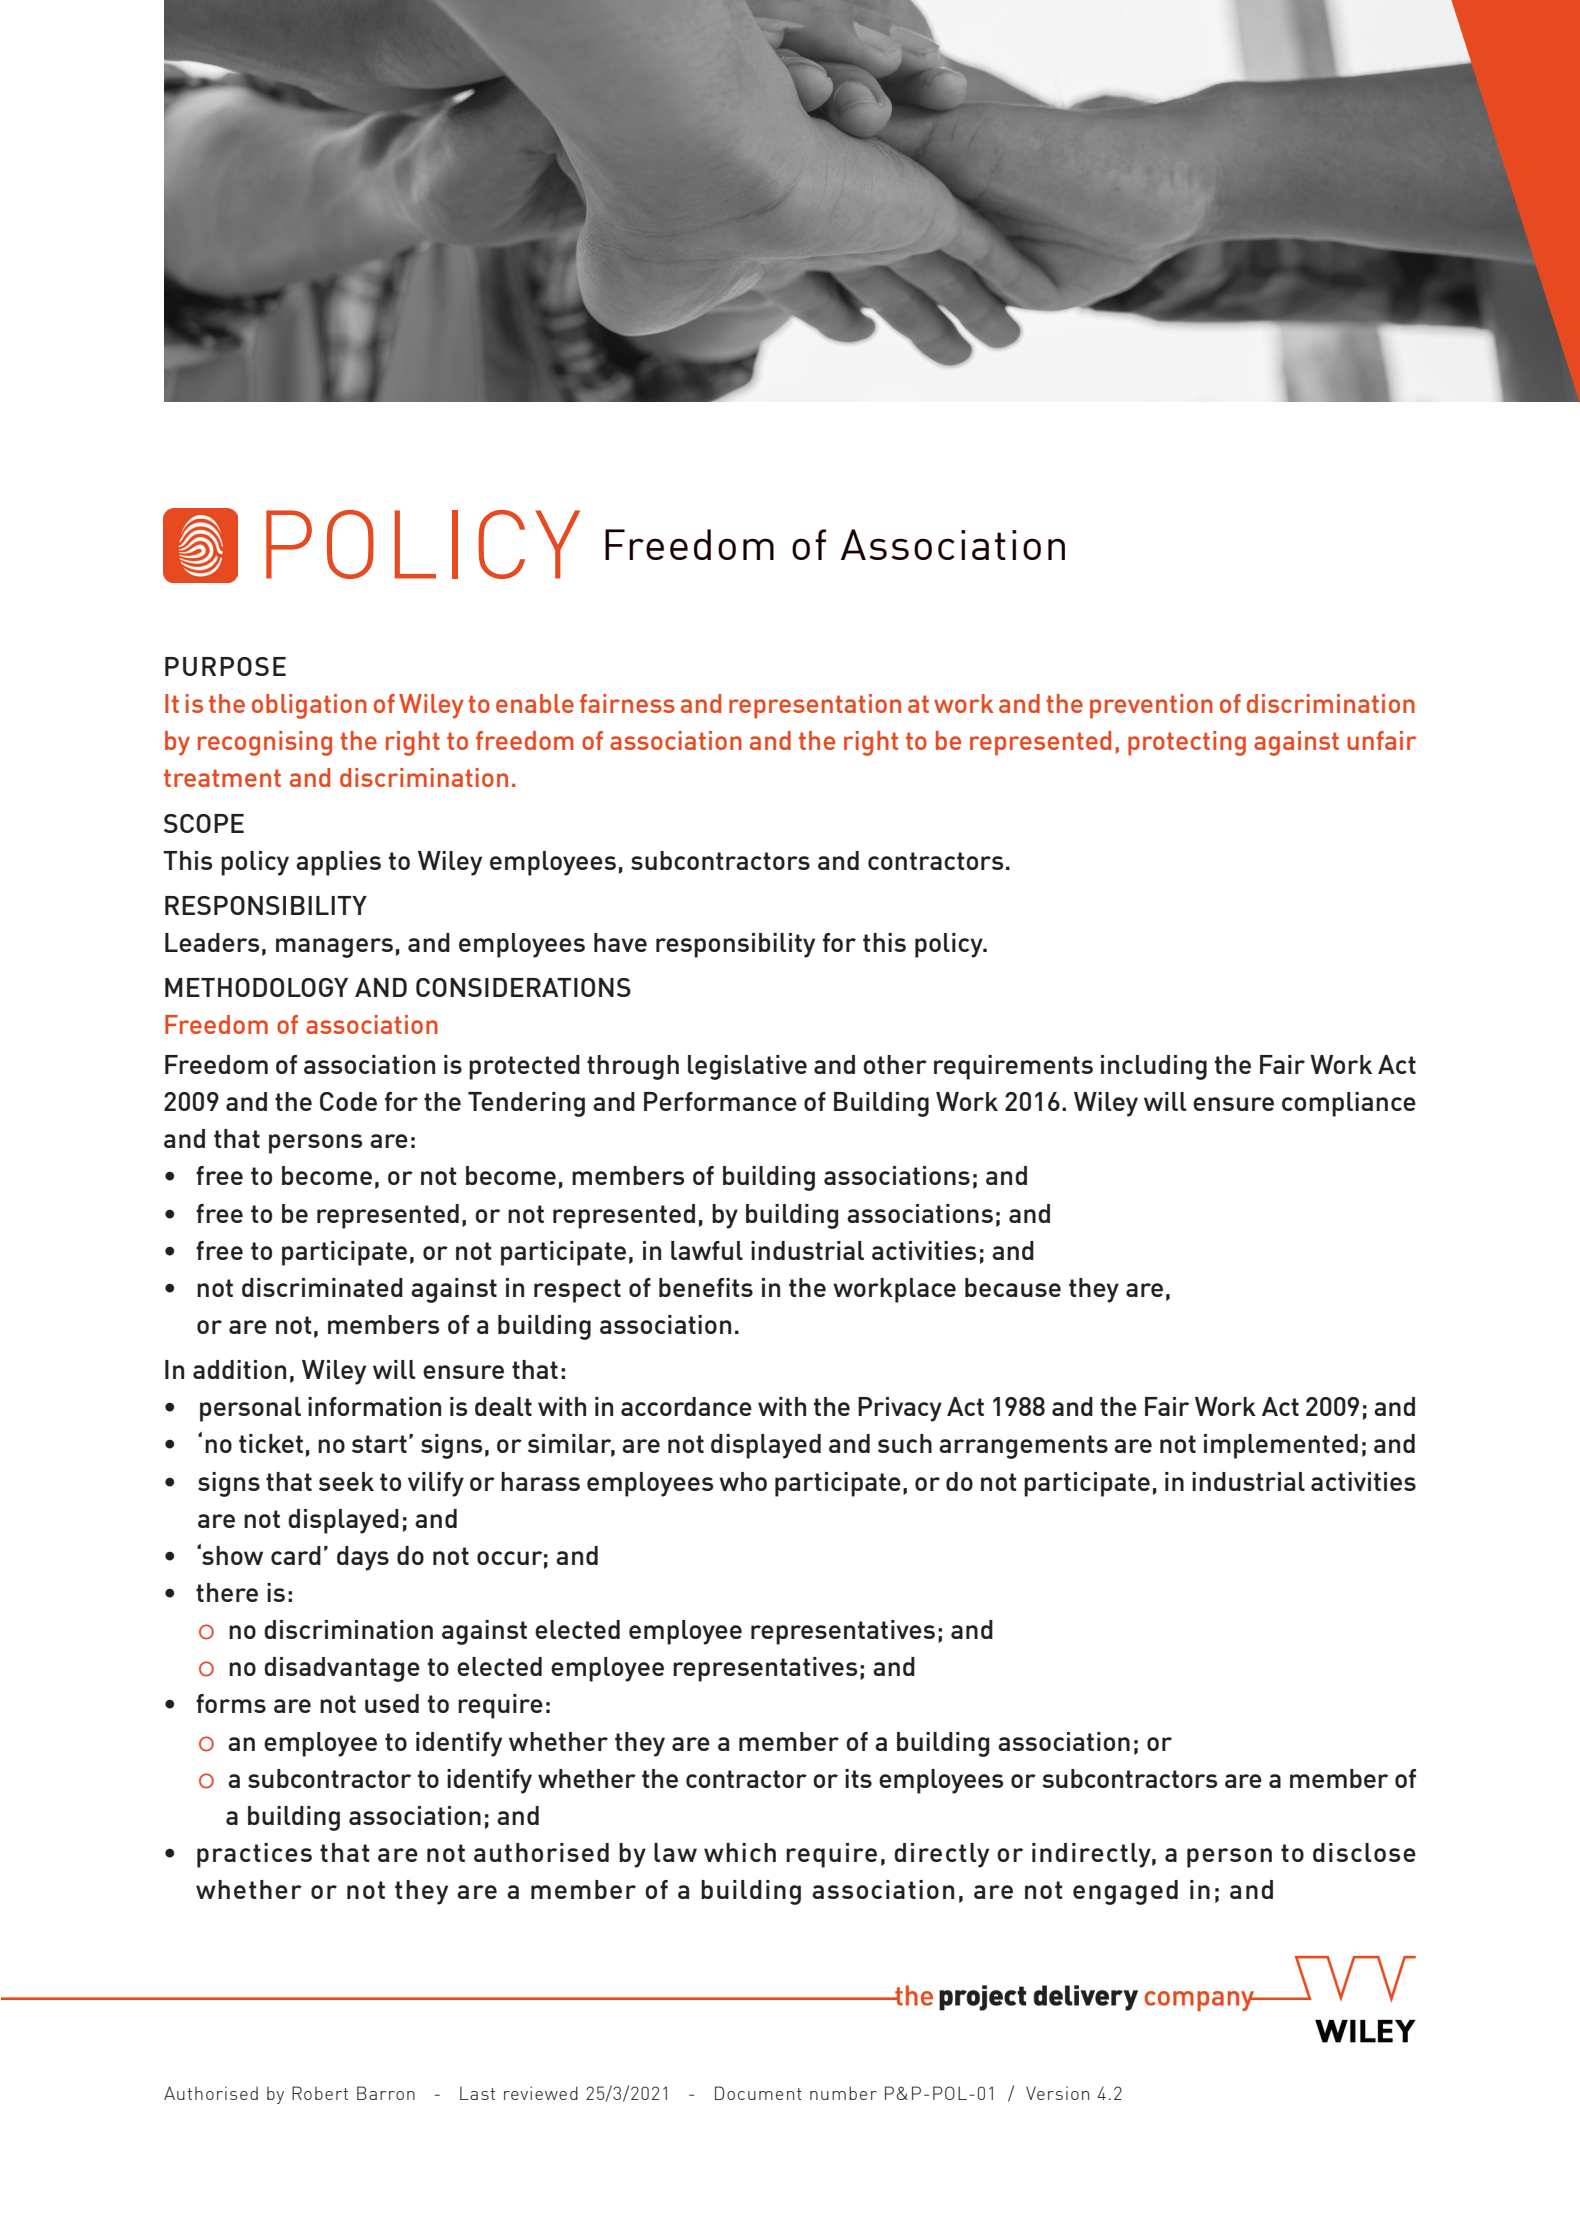  Describe the element at coordinates (1057, 2093) in the image. I see `Version` at that location.
